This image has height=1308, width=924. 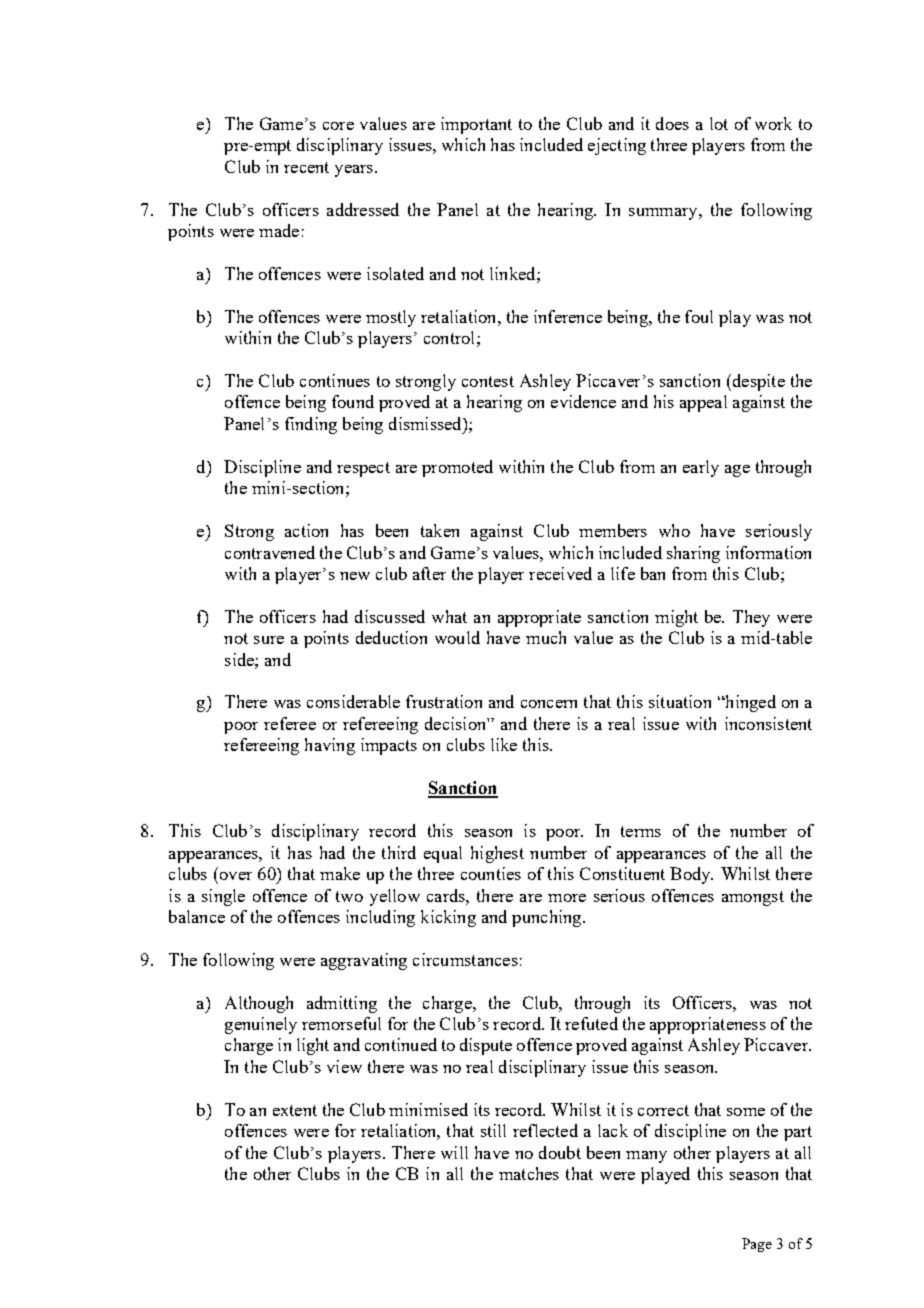 What do you see at coordinates (295, 1110) in the image?
I see `extent` at bounding box center [295, 1110].
